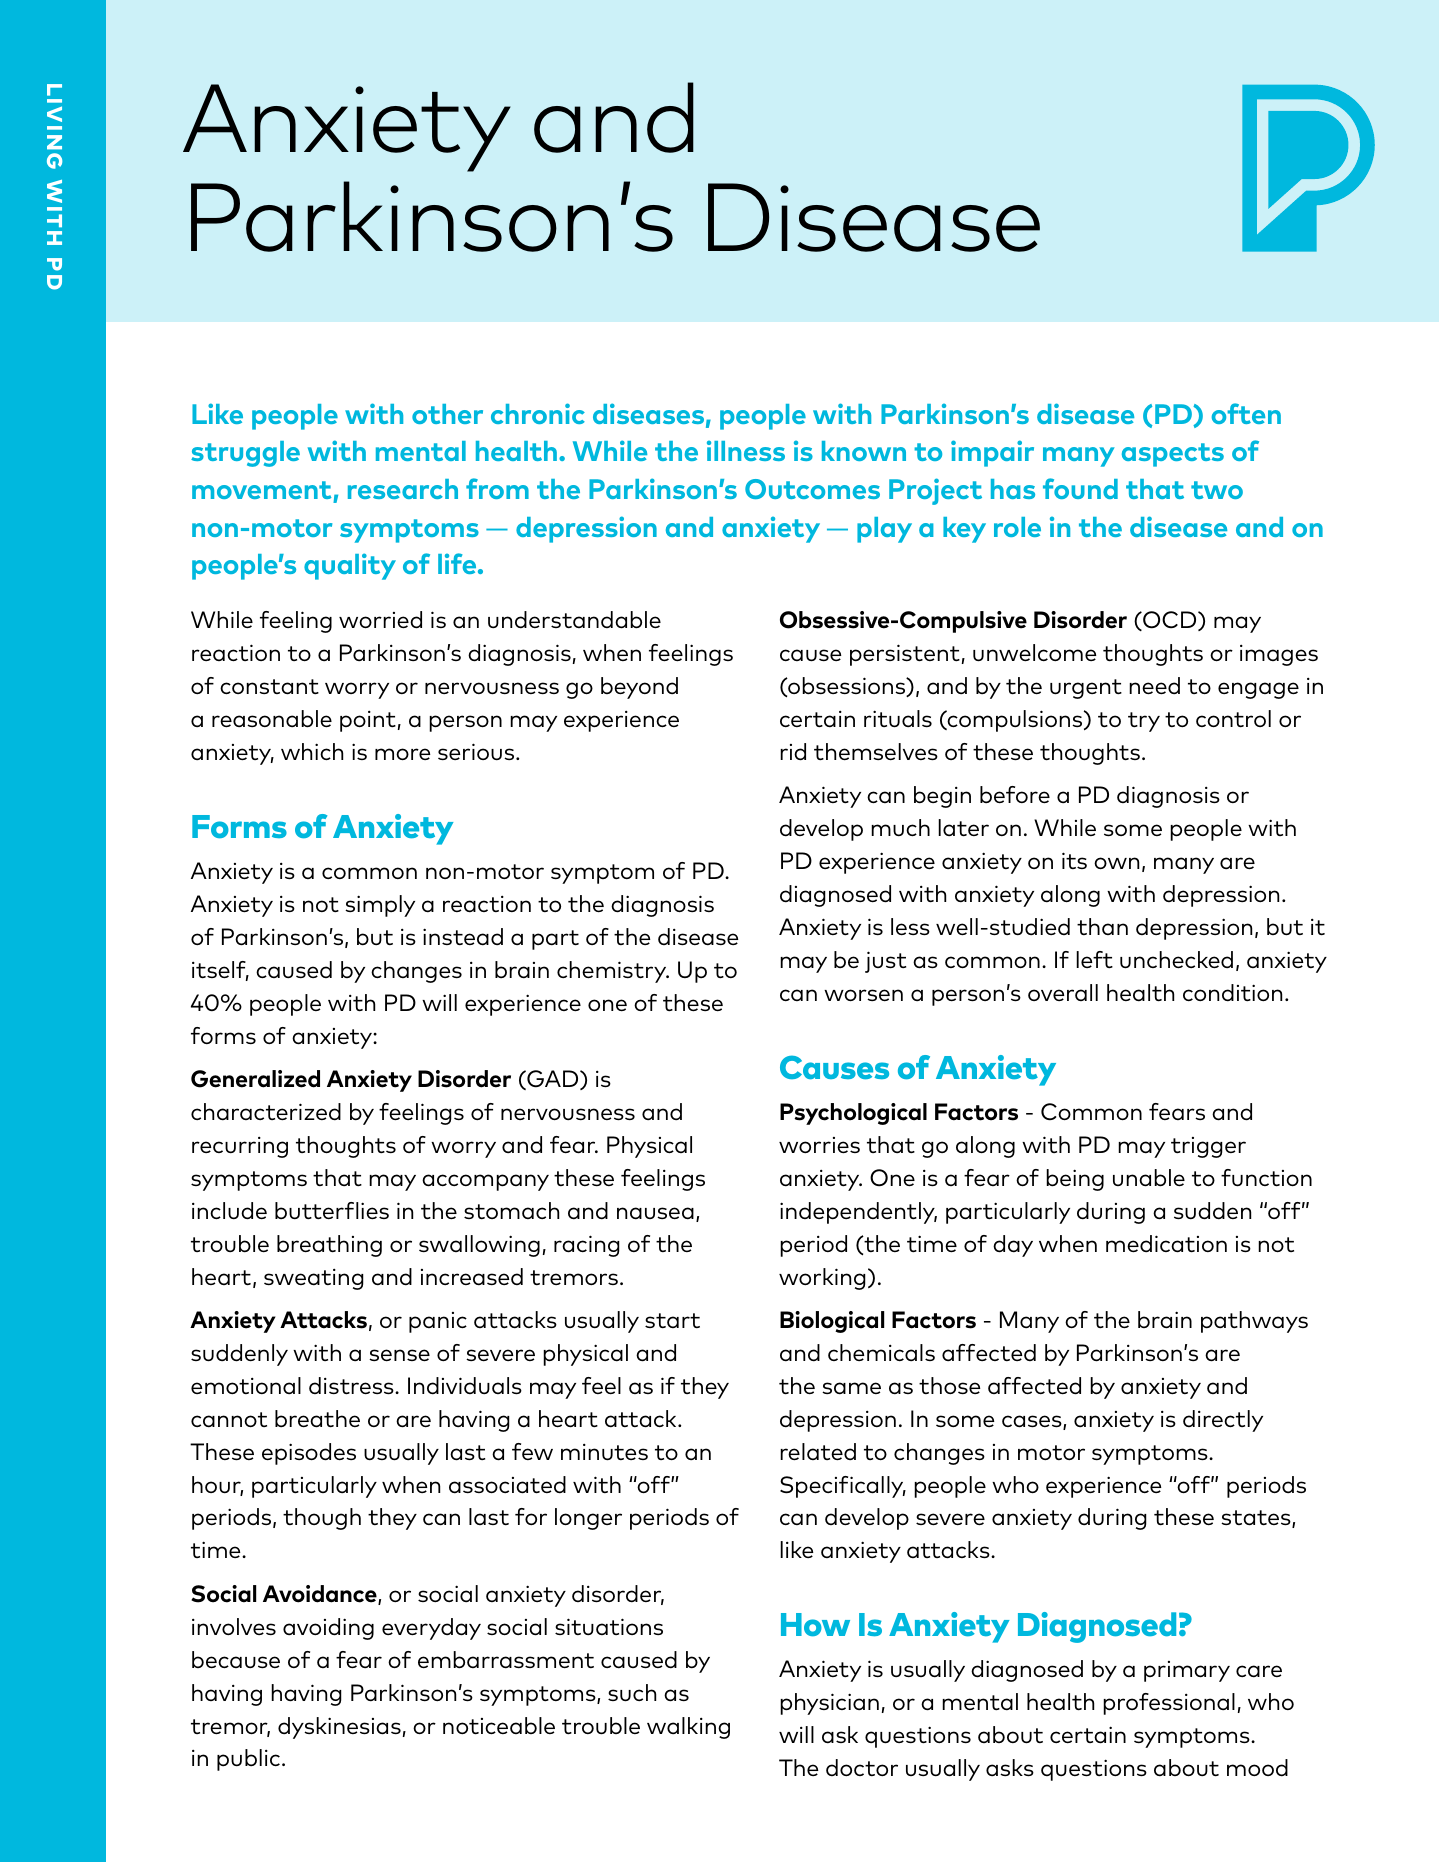  Describe the element at coordinates (746, 450) in the screenshot. I see `illness` at that location.
